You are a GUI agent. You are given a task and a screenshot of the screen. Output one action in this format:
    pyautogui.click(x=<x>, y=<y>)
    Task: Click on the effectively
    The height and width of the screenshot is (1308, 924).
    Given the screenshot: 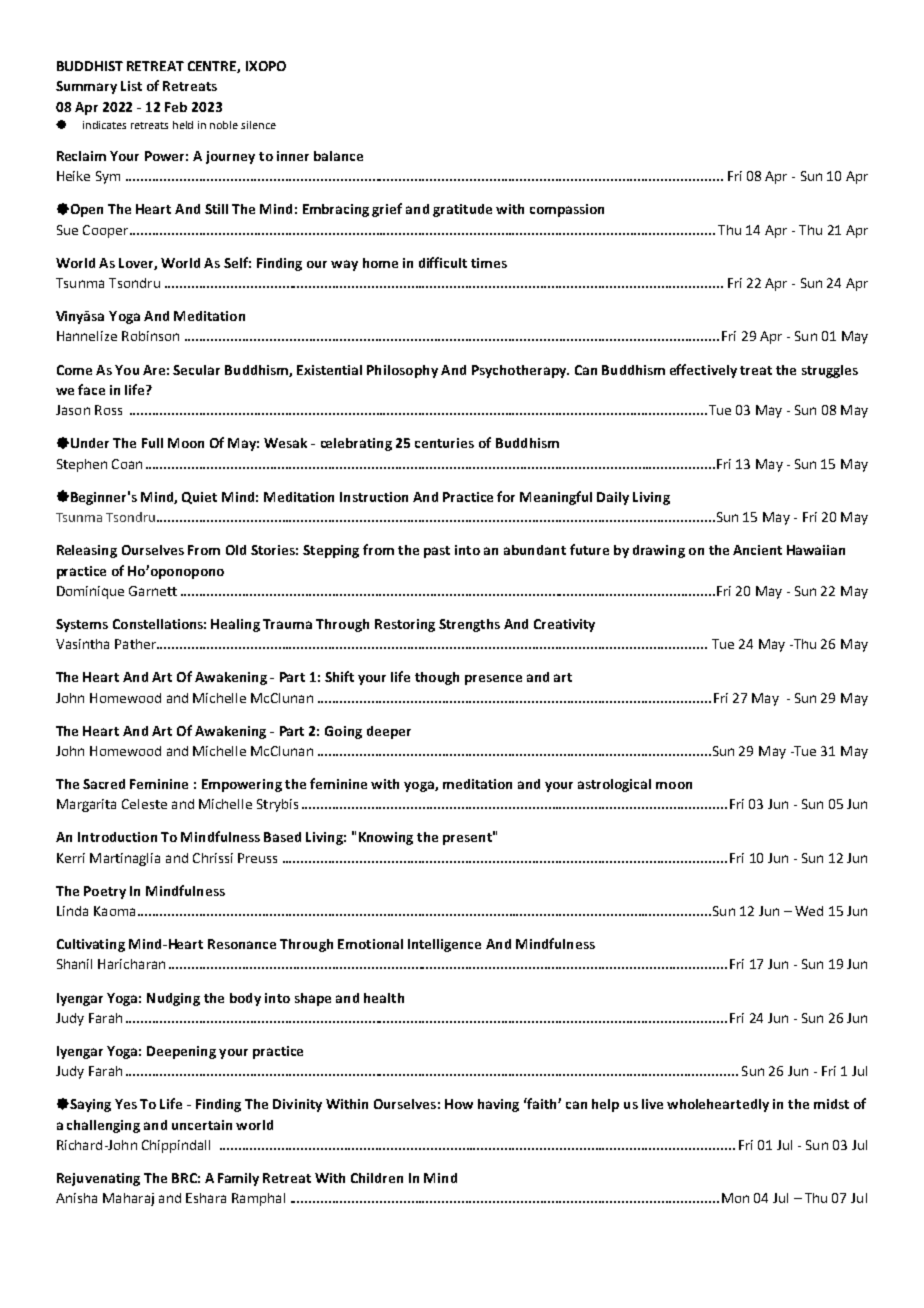 What is the action you would take?
    pyautogui.click(x=703, y=371)
